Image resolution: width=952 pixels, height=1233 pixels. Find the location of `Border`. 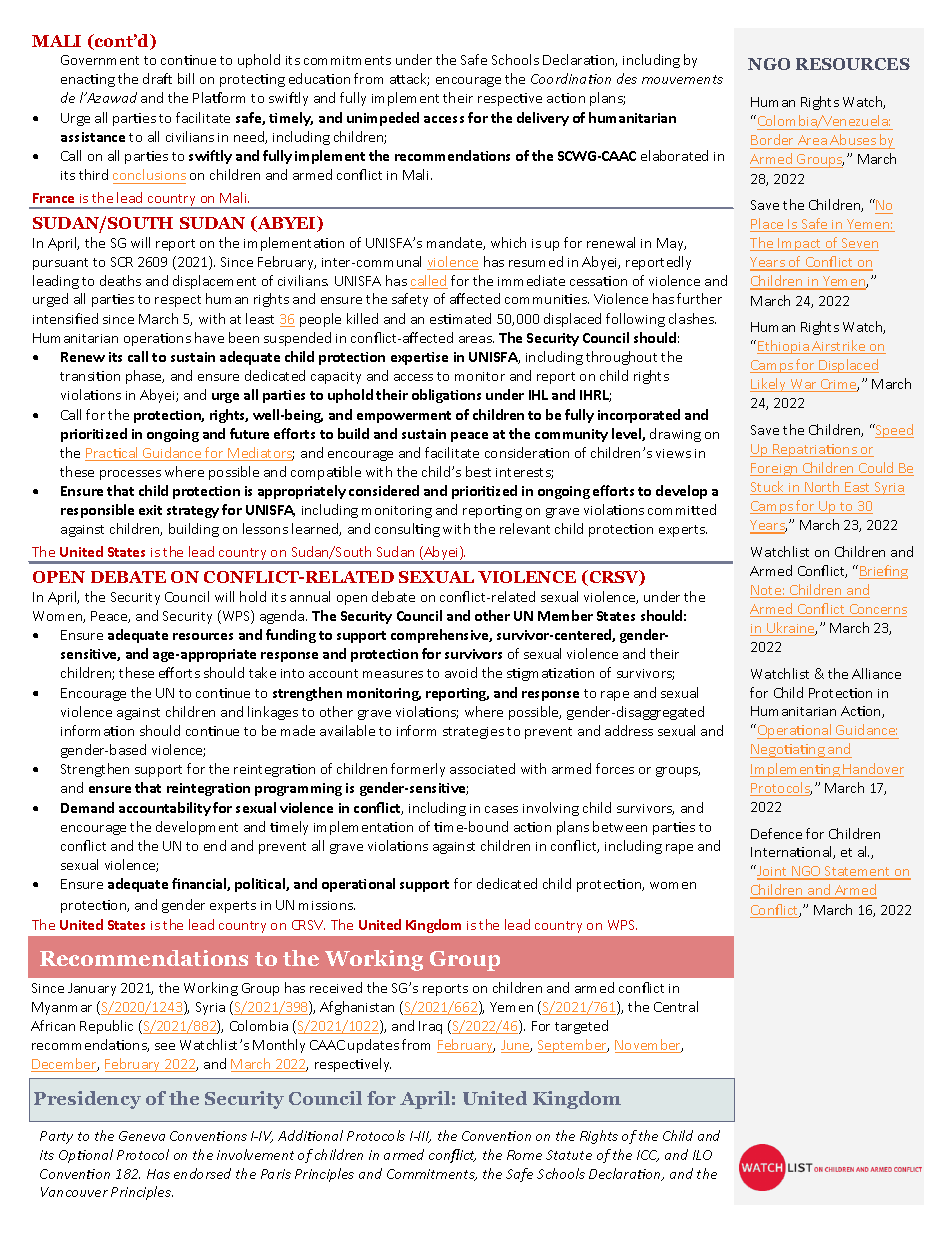

Border is located at coordinates (772, 139).
